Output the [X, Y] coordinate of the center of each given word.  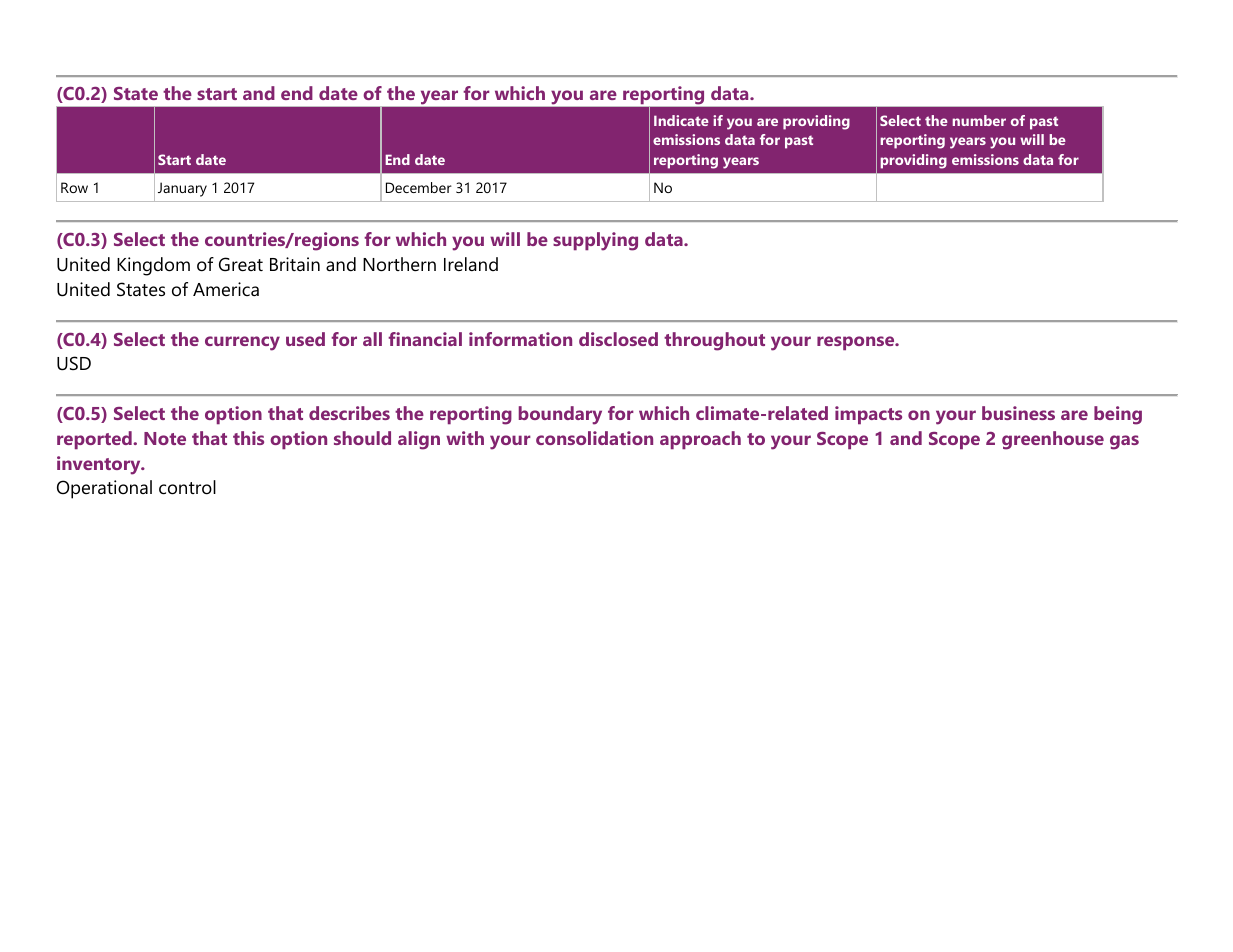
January [182, 189]
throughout [714, 341]
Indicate [681, 120]
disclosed [618, 339]
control [187, 487]
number [979, 120]
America [226, 289]
